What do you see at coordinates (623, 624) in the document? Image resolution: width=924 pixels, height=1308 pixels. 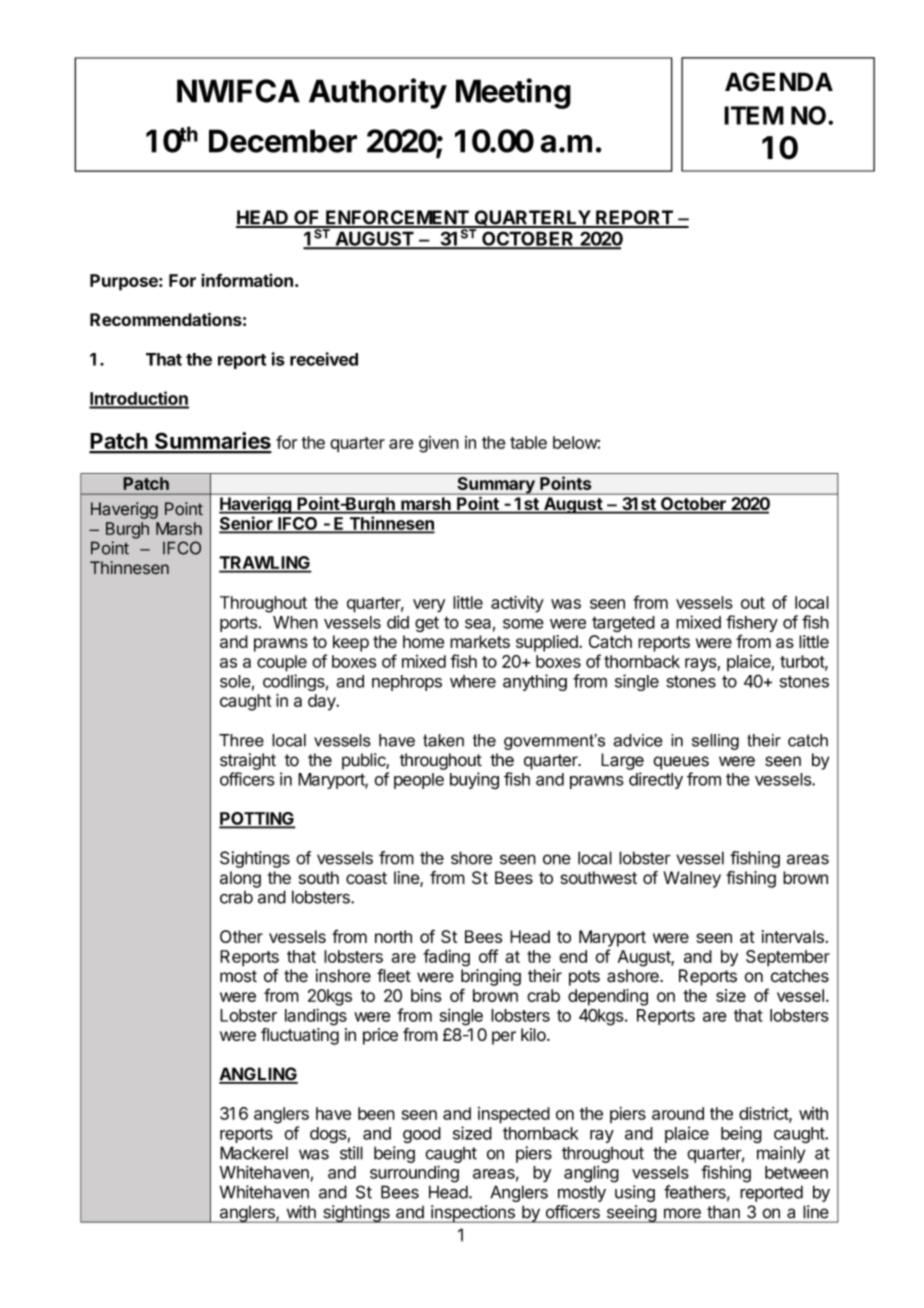 I see `targeted` at bounding box center [623, 624].
